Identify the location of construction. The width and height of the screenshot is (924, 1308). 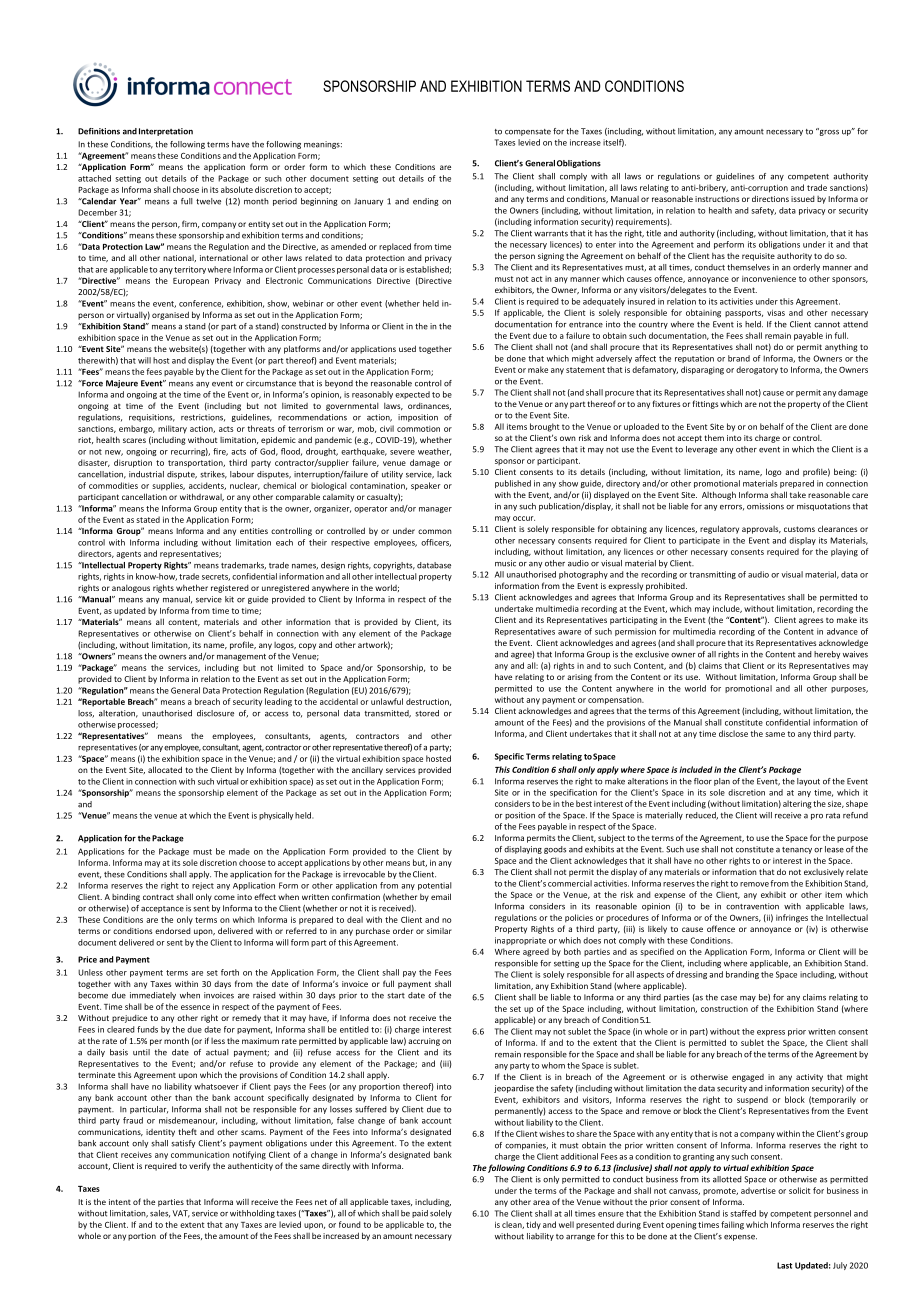
(724, 1009).
